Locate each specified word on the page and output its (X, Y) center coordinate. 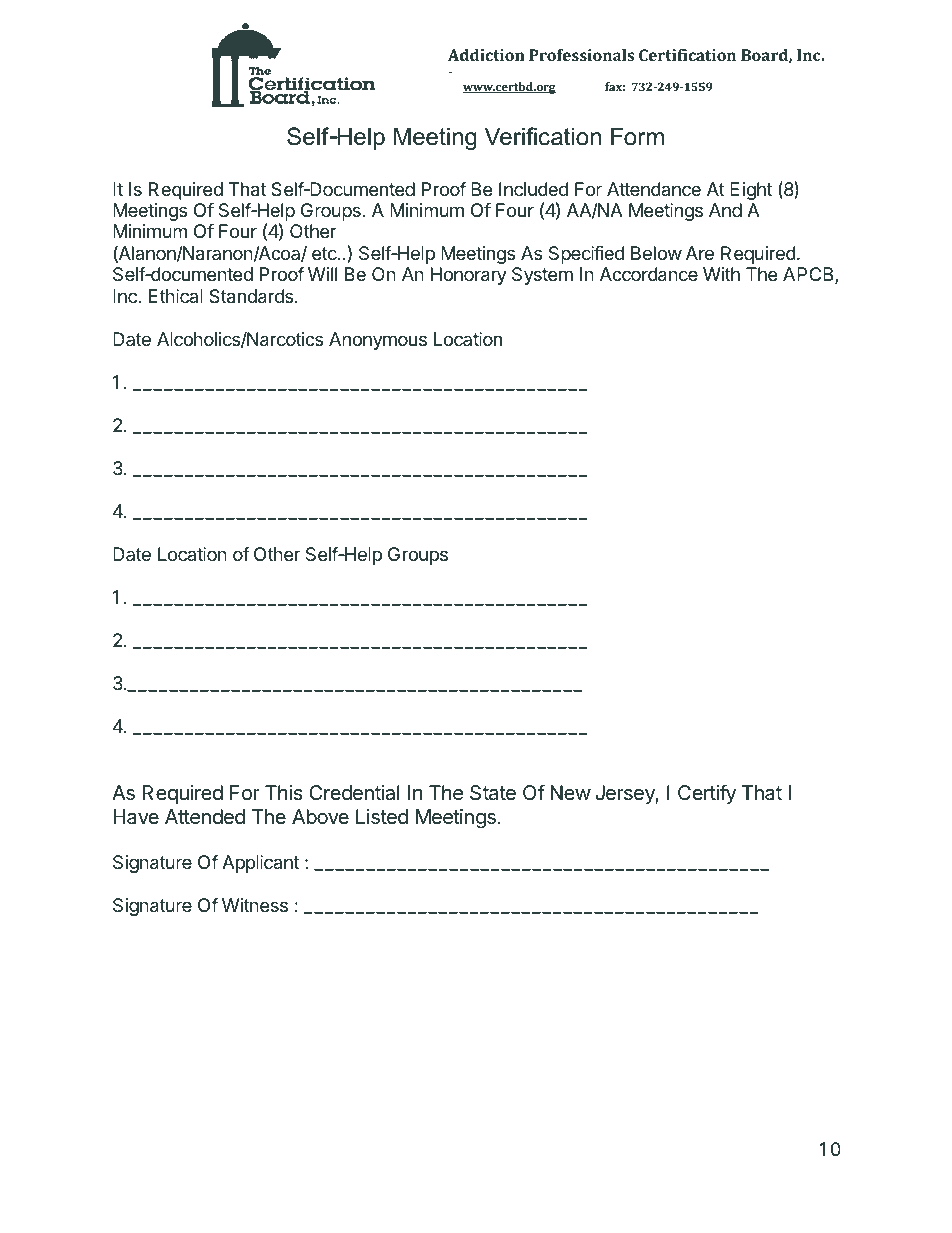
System (542, 276)
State (493, 793)
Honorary (469, 276)
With (721, 274)
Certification (687, 55)
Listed (382, 817)
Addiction (486, 55)
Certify (707, 794)
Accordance (649, 274)
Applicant (260, 864)
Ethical (176, 296)
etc (325, 253)
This (284, 792)
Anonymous (378, 341)
